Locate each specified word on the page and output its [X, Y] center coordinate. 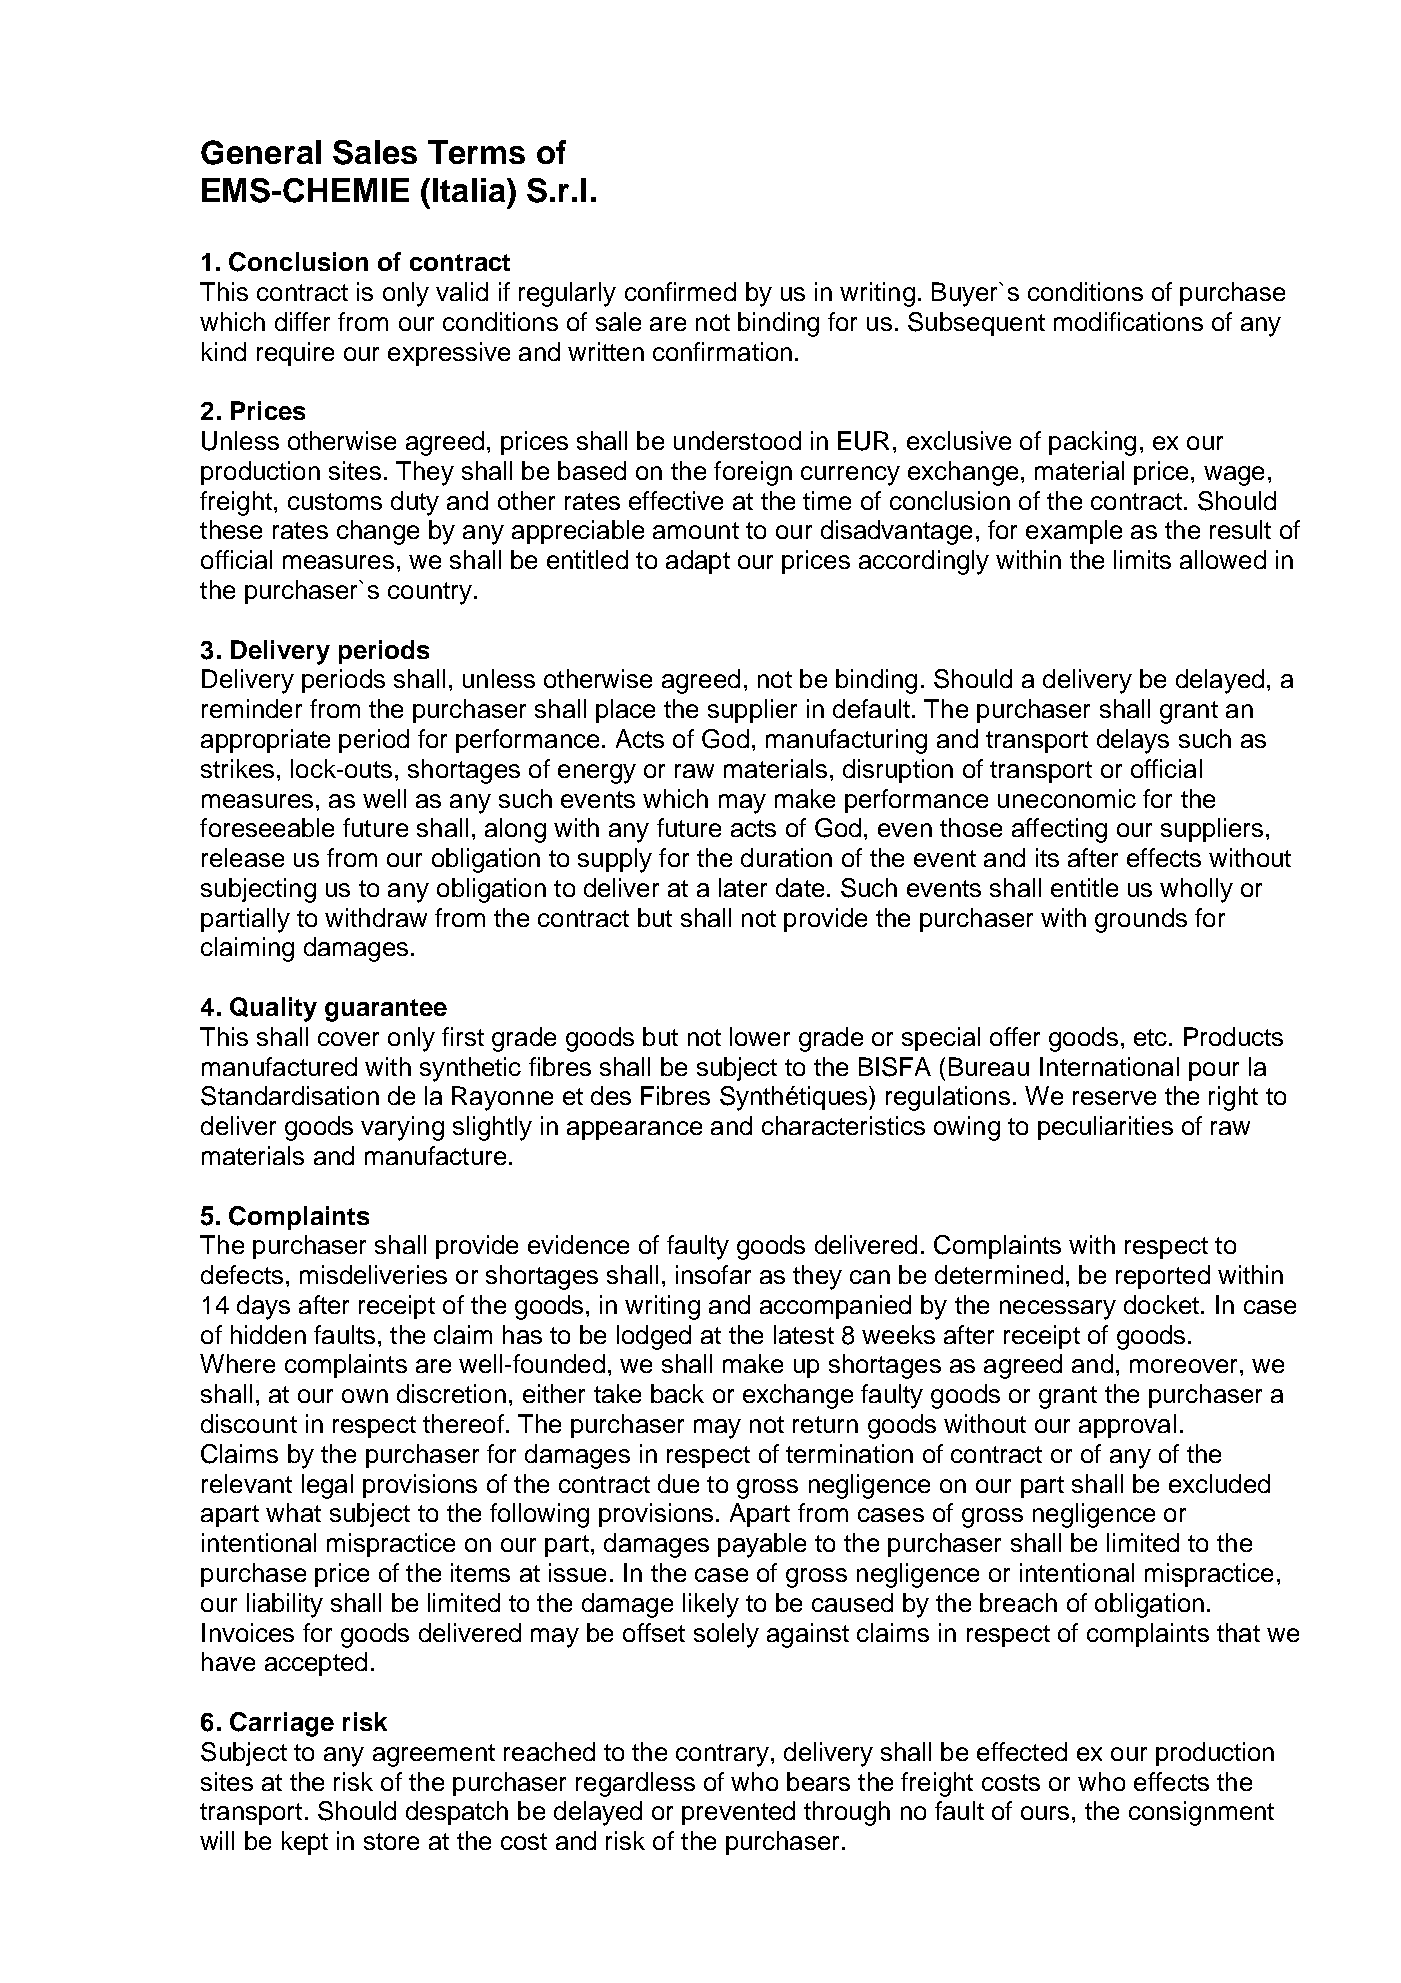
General [261, 152]
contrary [722, 1755]
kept [305, 1843]
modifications [1128, 321]
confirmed [680, 291]
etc [1152, 1037]
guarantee [386, 1010]
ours [1045, 1813]
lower [760, 1036]
